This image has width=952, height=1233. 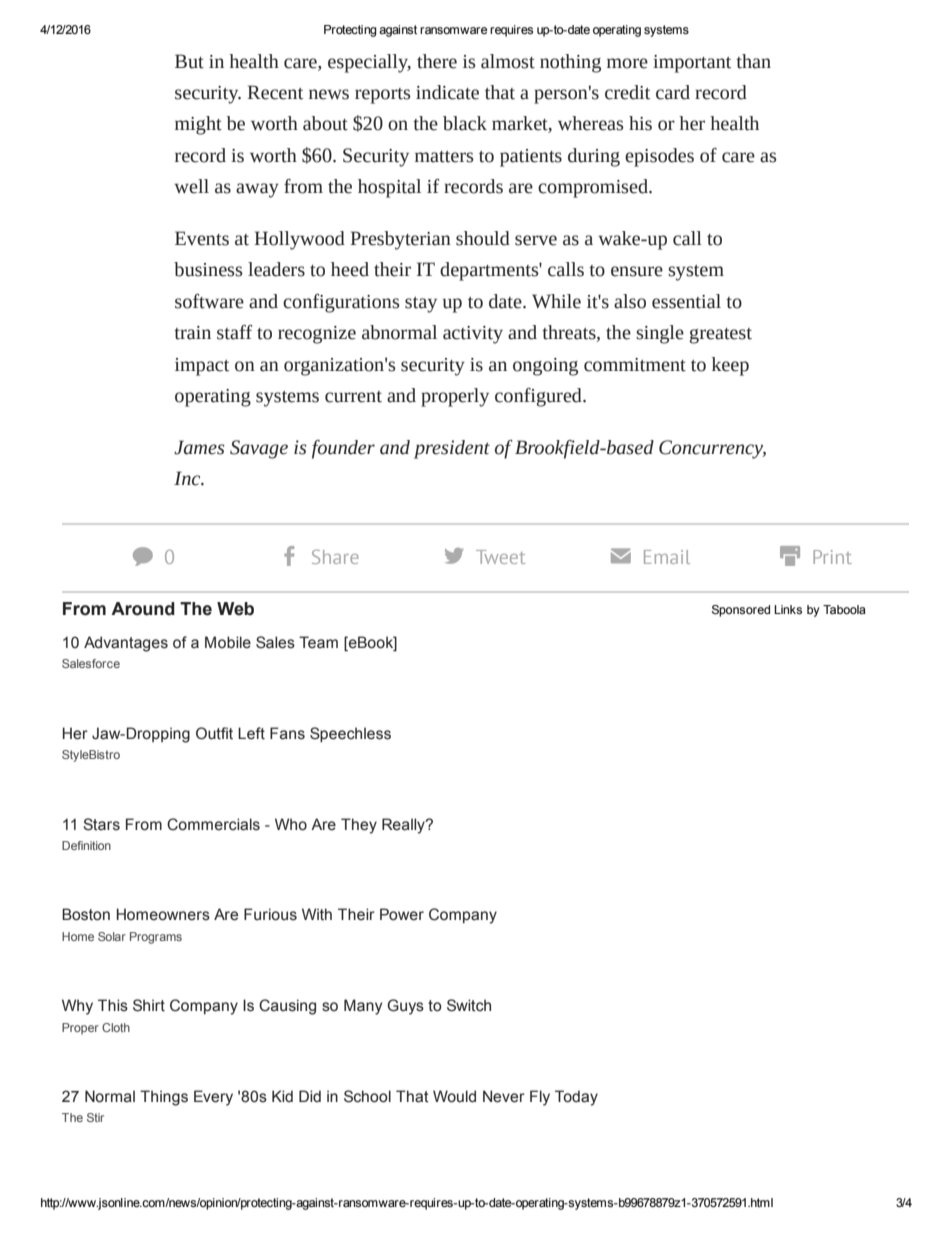 I want to click on indicate, so click(x=447, y=92).
